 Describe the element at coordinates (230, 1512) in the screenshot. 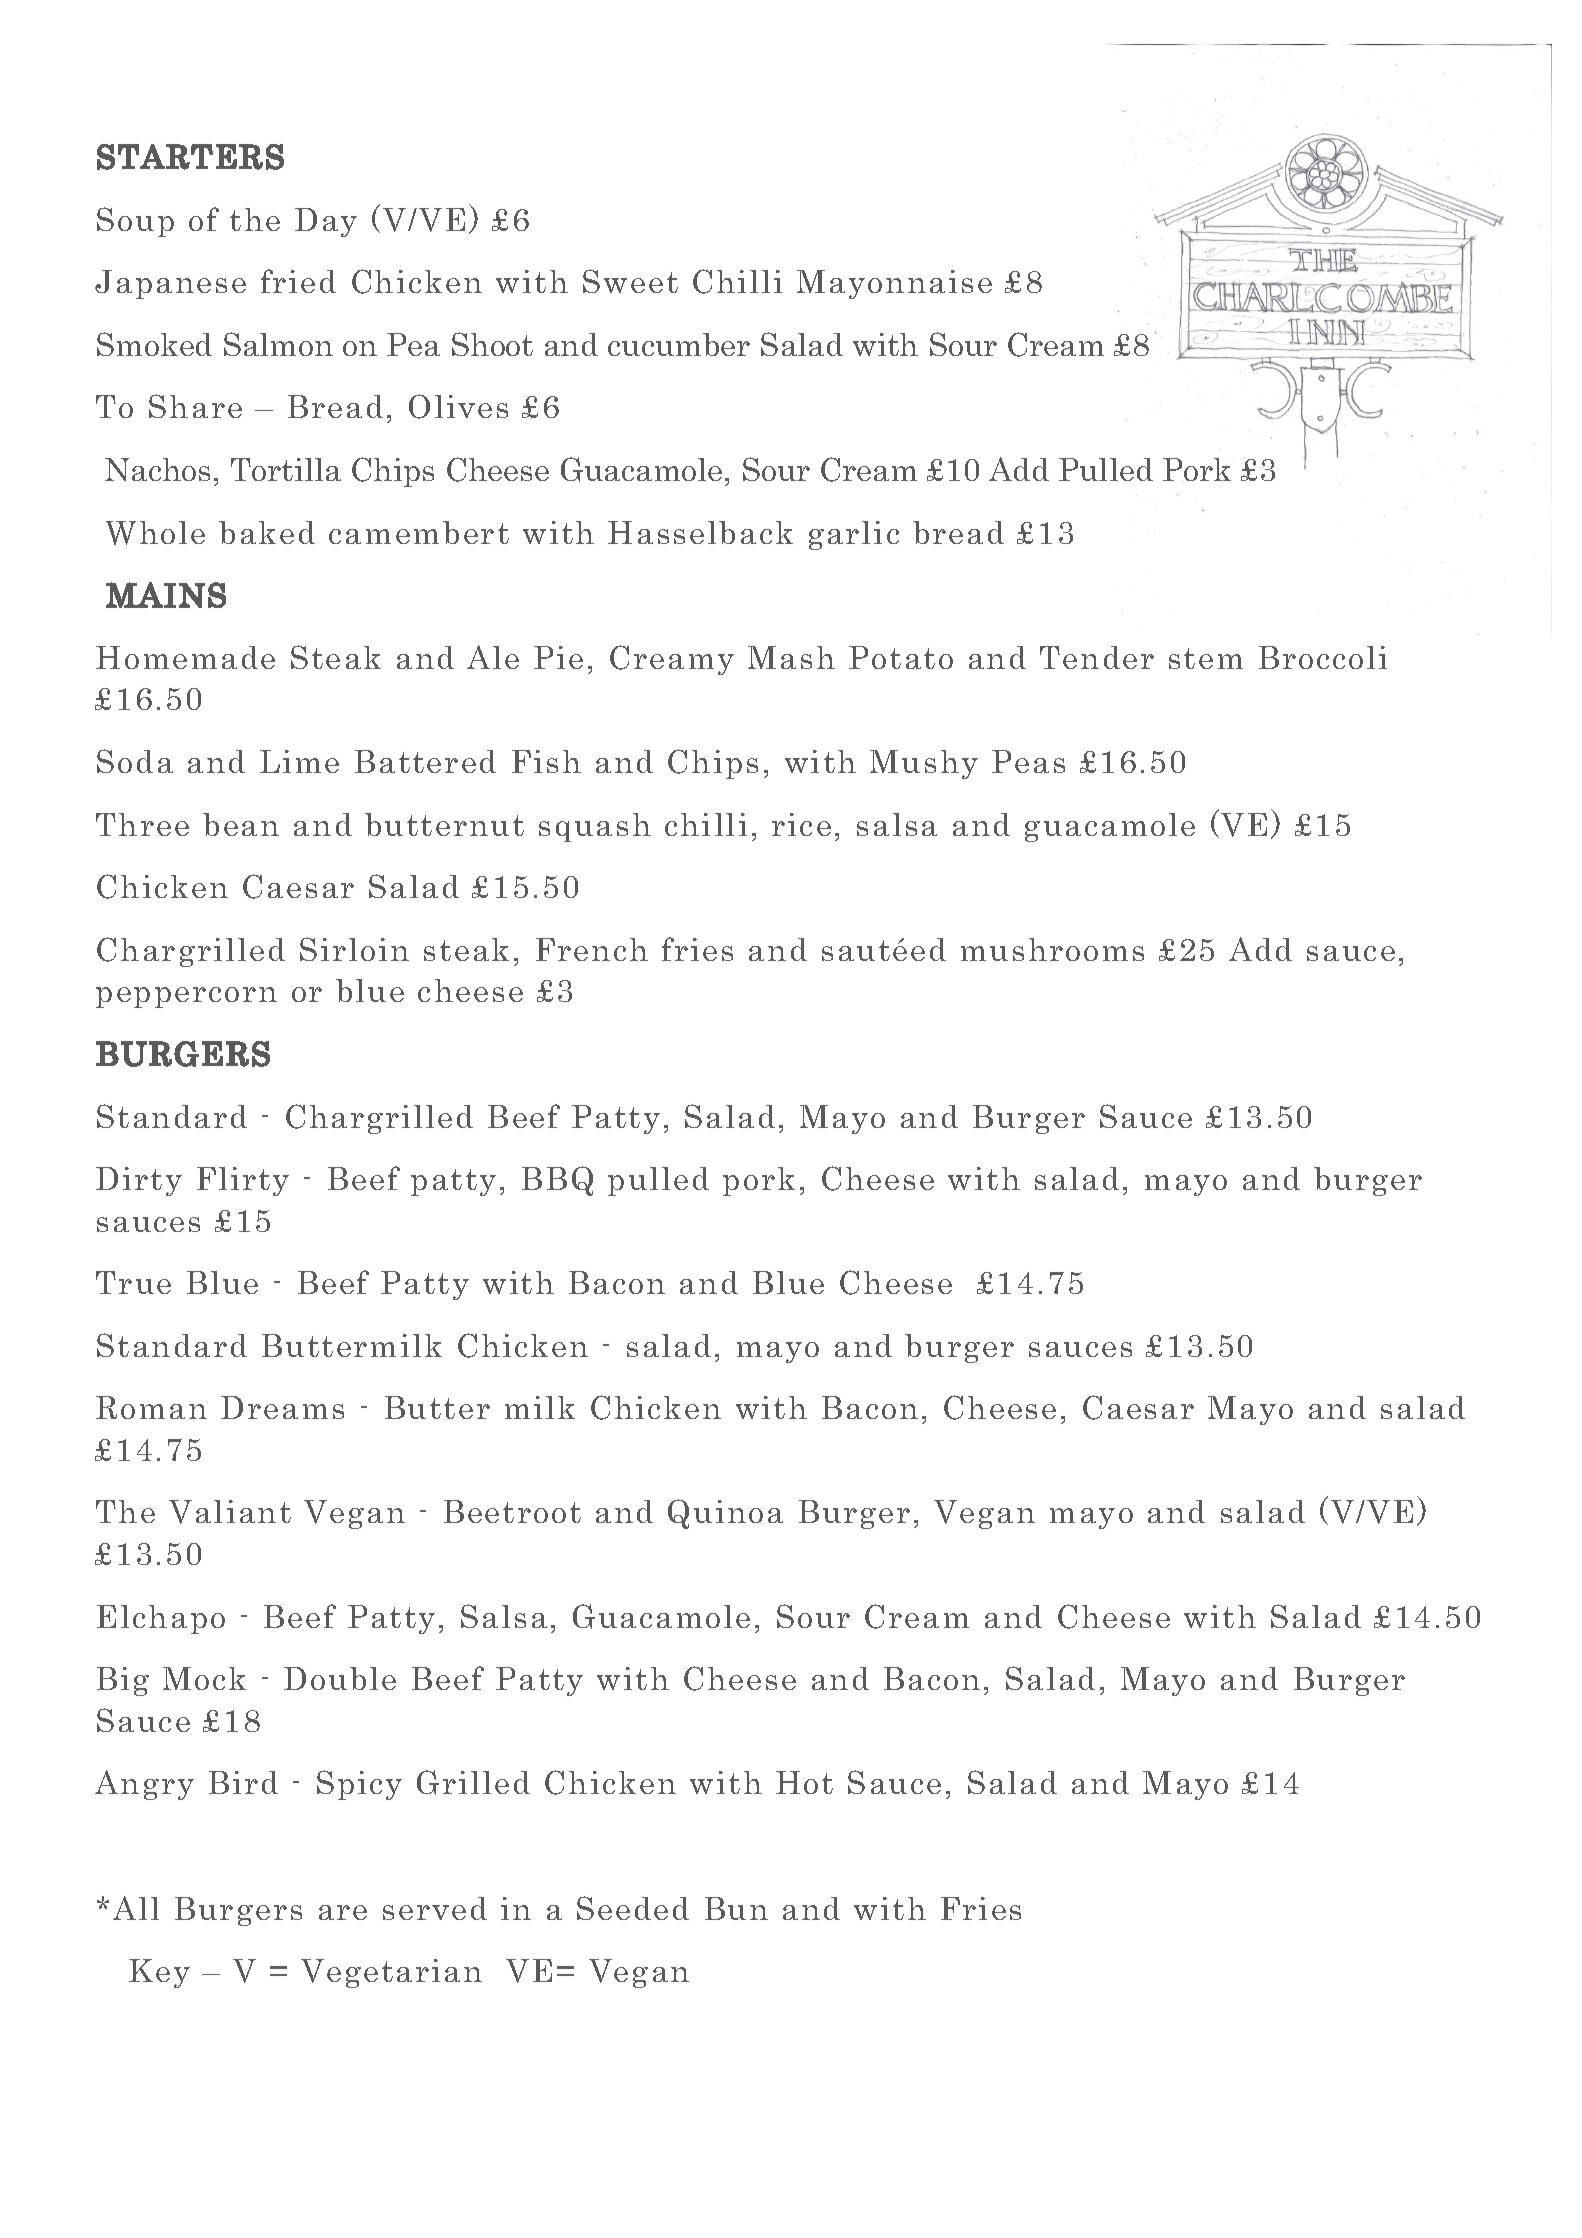

I see `Valiant` at that location.
